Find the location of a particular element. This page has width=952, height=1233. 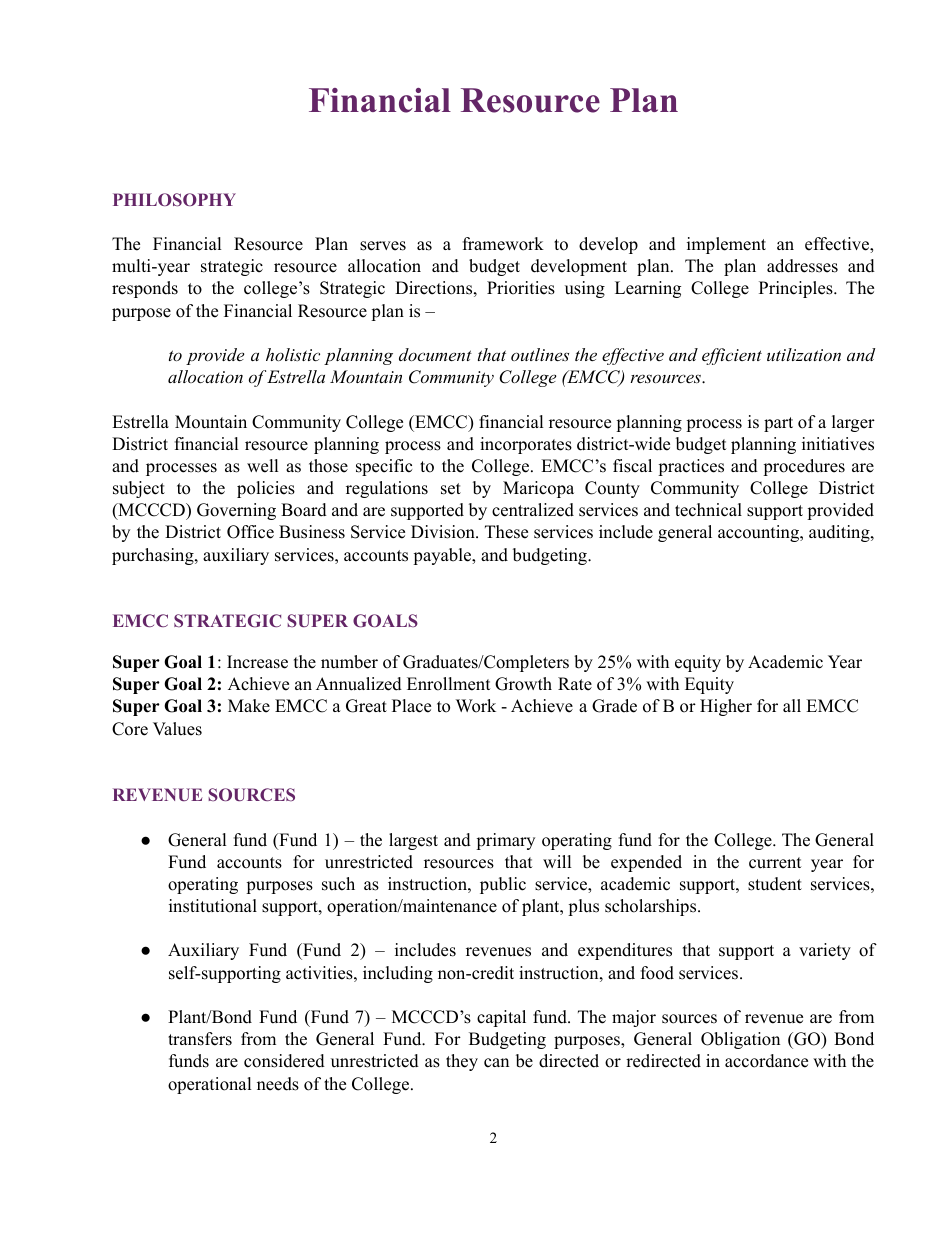

implement is located at coordinates (726, 245).
